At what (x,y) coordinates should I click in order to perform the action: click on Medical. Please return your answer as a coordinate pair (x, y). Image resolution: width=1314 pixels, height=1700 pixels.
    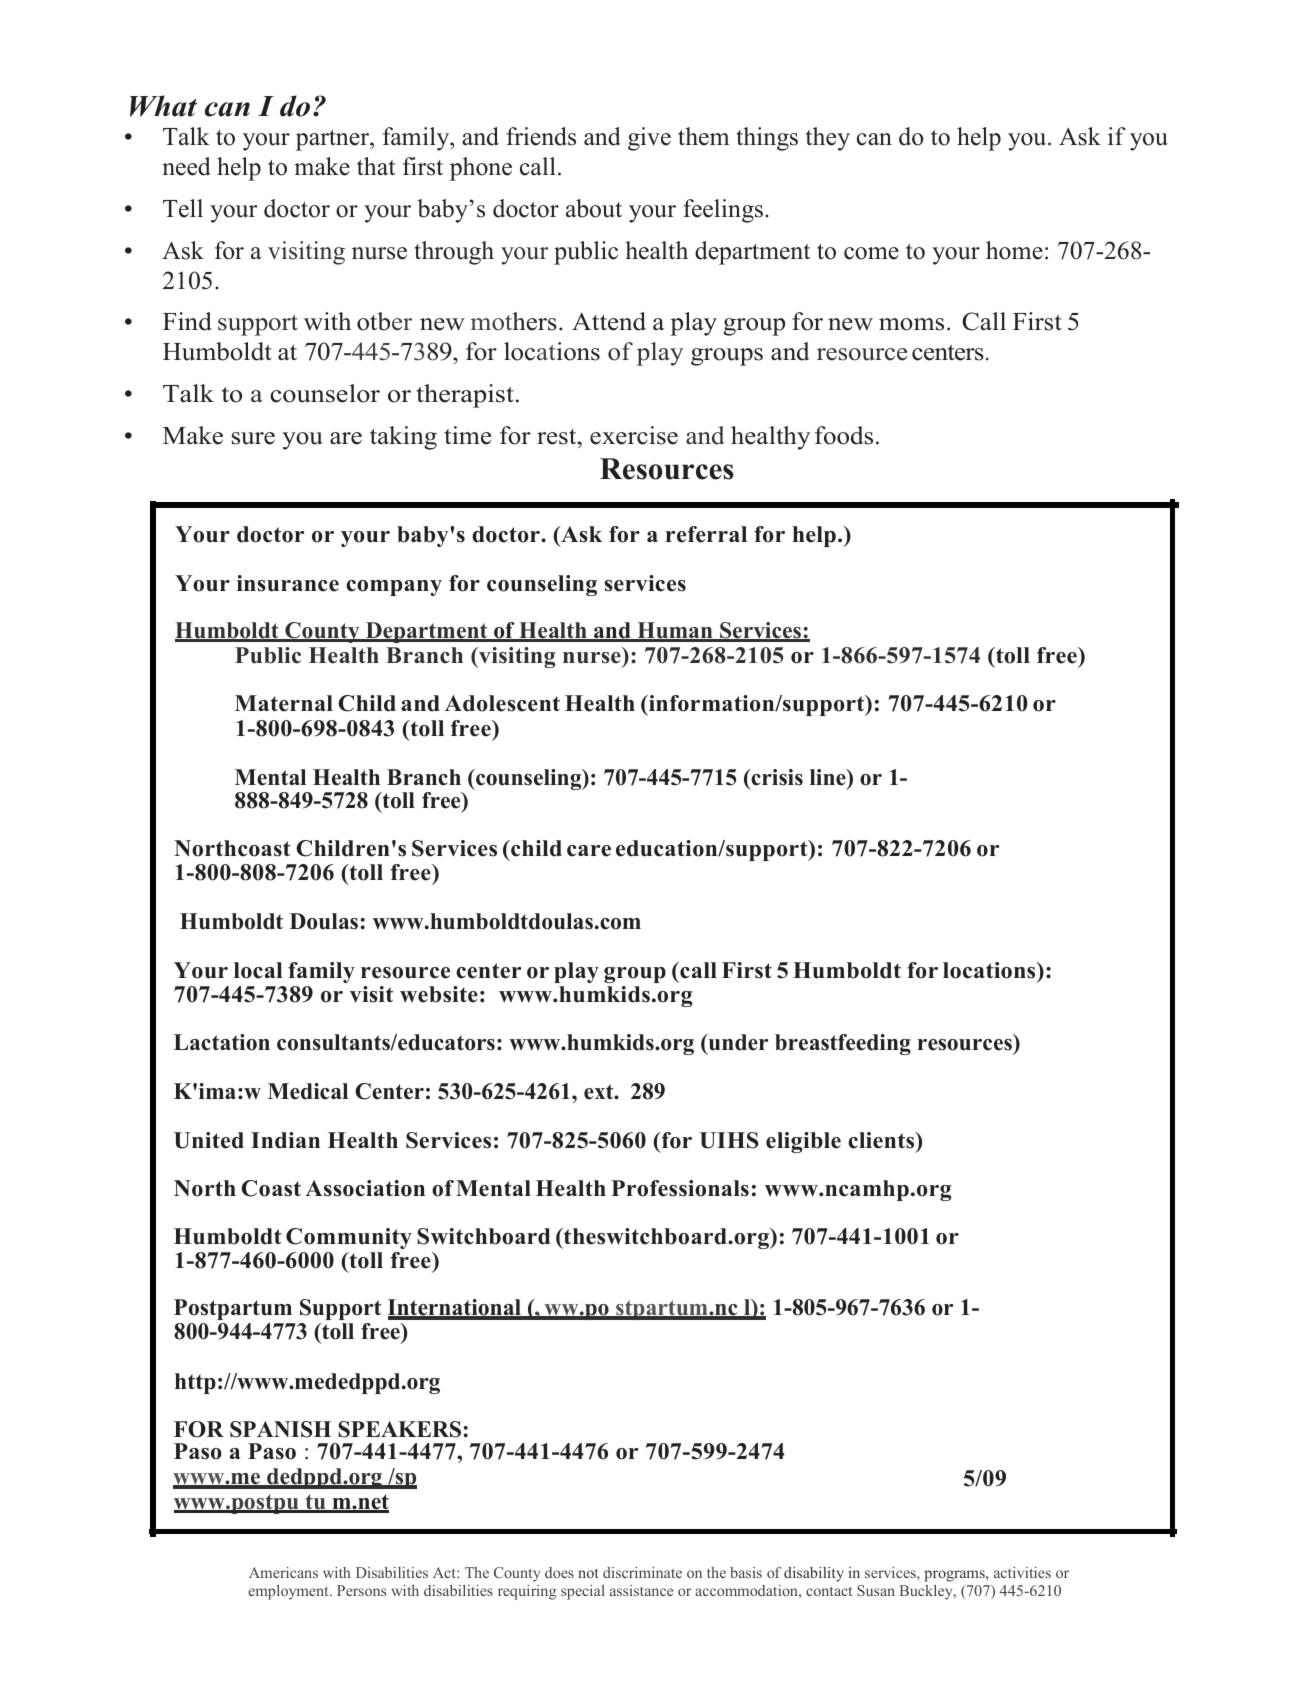
    Looking at the image, I should click on (308, 1091).
